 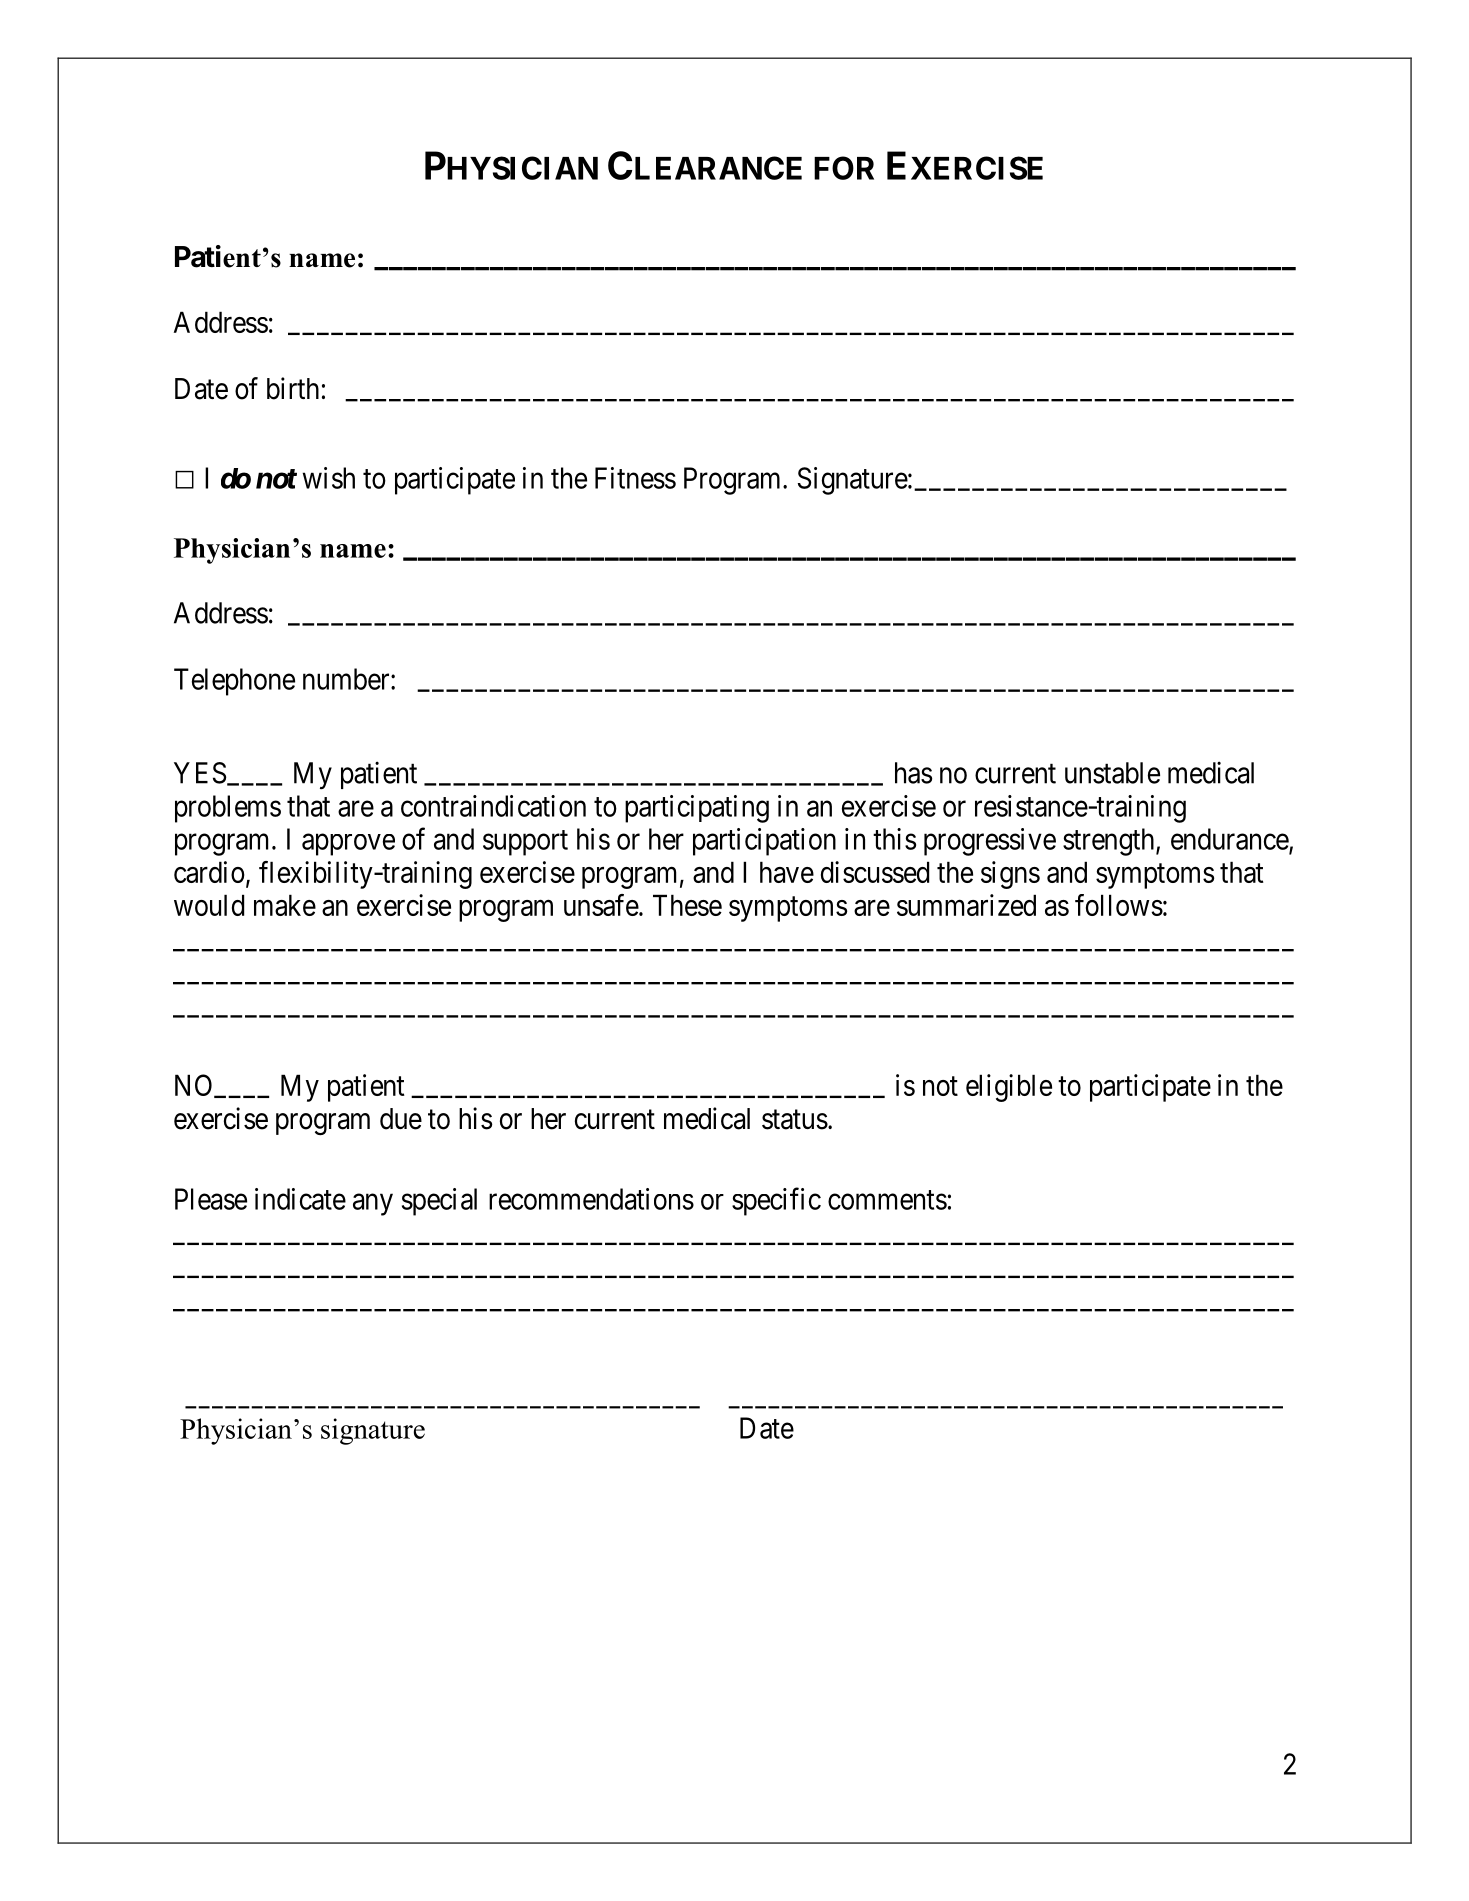 What do you see at coordinates (293, 388) in the document?
I see `birth` at bounding box center [293, 388].
